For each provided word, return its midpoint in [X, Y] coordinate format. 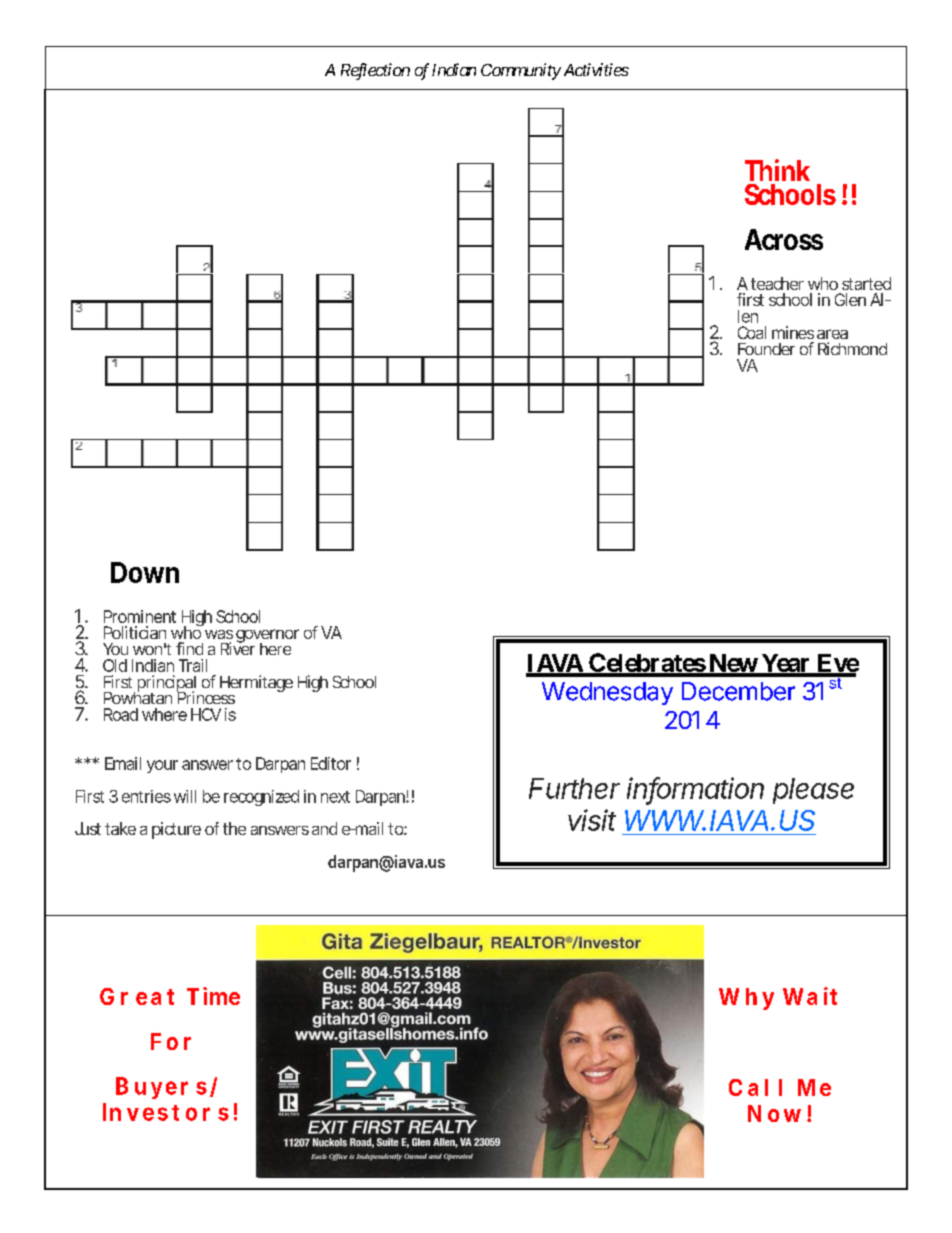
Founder [766, 349]
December [738, 691]
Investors [166, 1112]
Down [145, 572]
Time [213, 996]
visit [592, 820]
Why [746, 999]
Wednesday [607, 693]
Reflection [375, 71]
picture [176, 830]
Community [521, 71]
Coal [752, 332]
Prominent [140, 616]
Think [777, 170]
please [813, 791]
